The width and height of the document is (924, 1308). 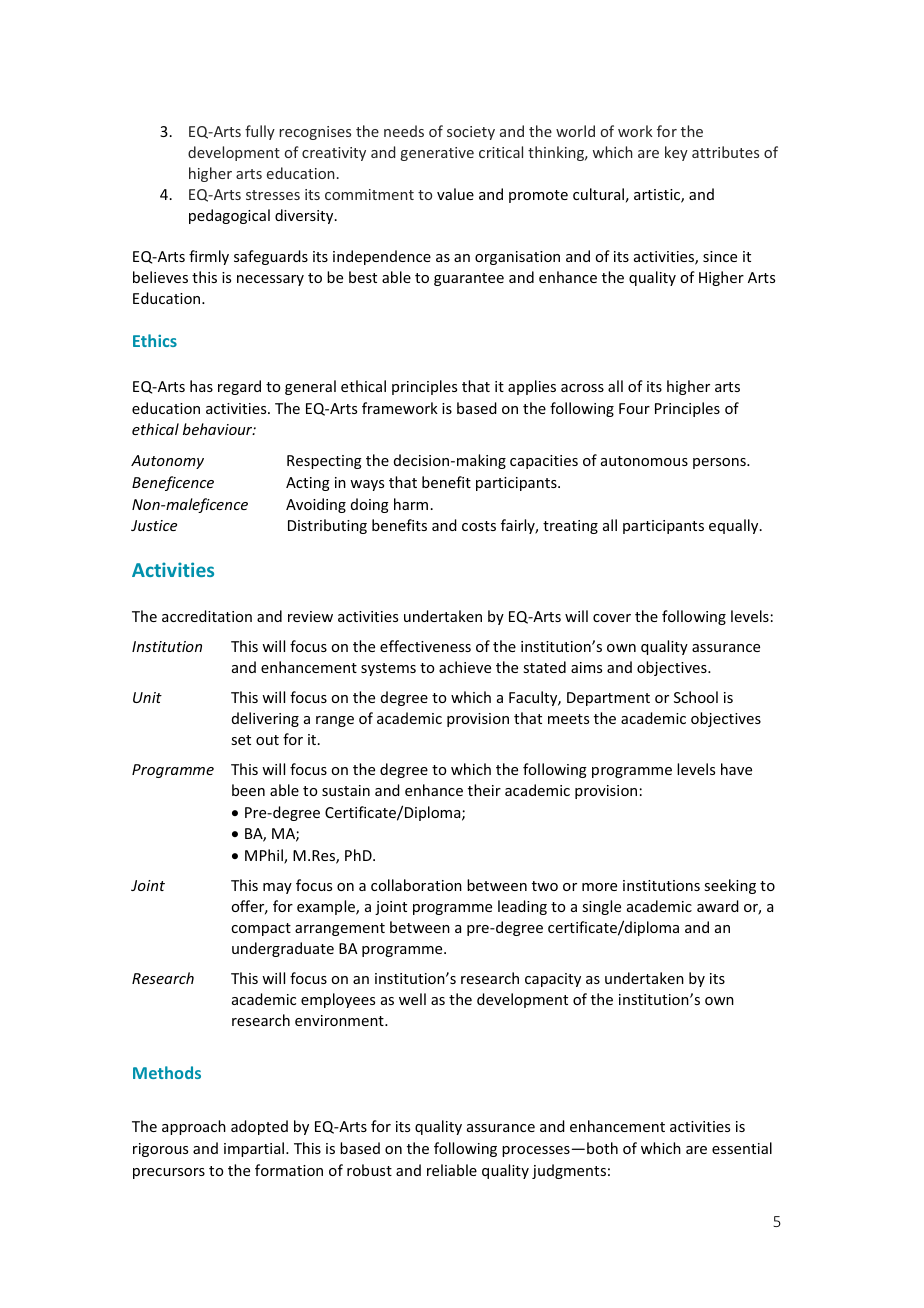 I want to click on School, so click(x=696, y=697).
